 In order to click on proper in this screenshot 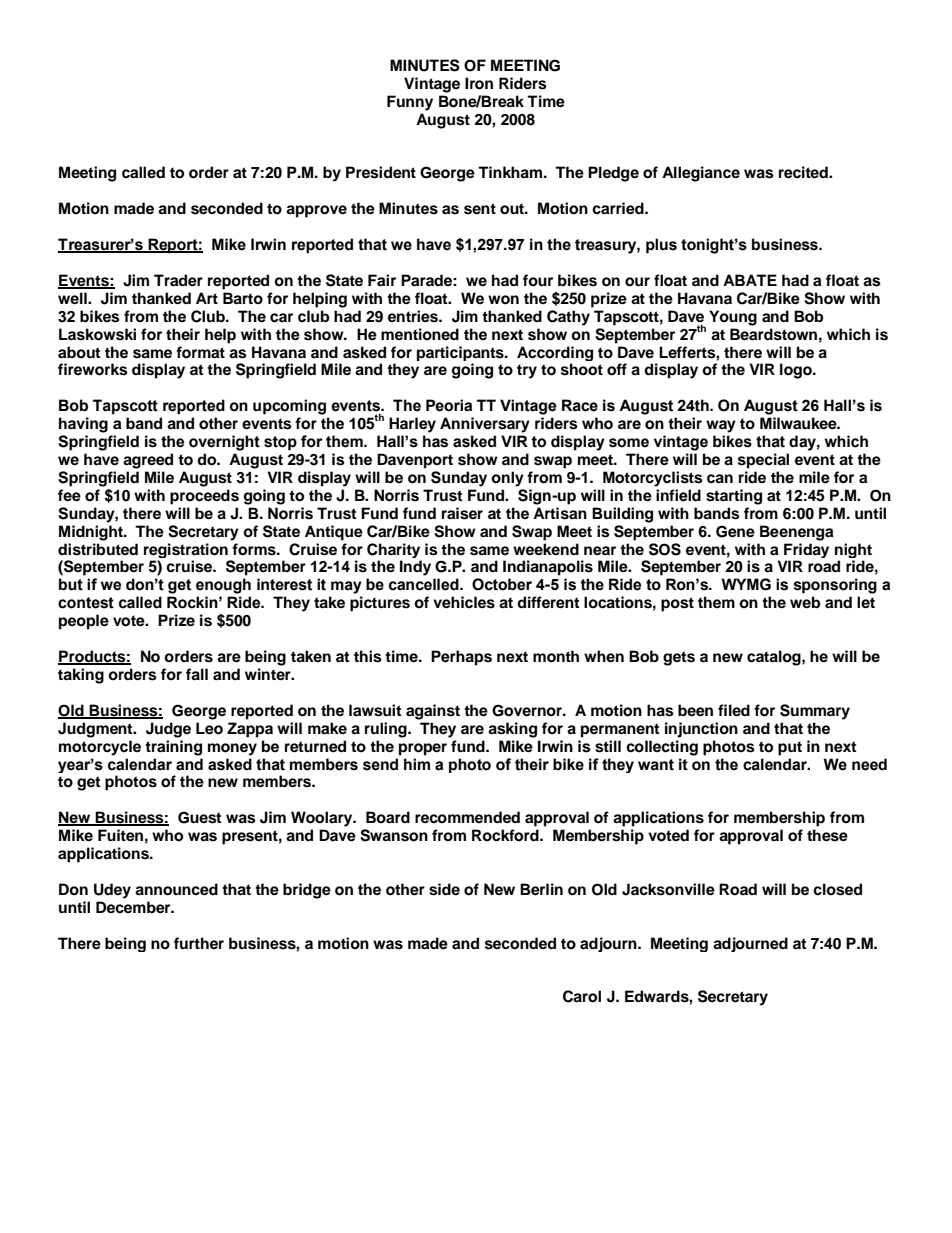, I will do `click(423, 749)`.
